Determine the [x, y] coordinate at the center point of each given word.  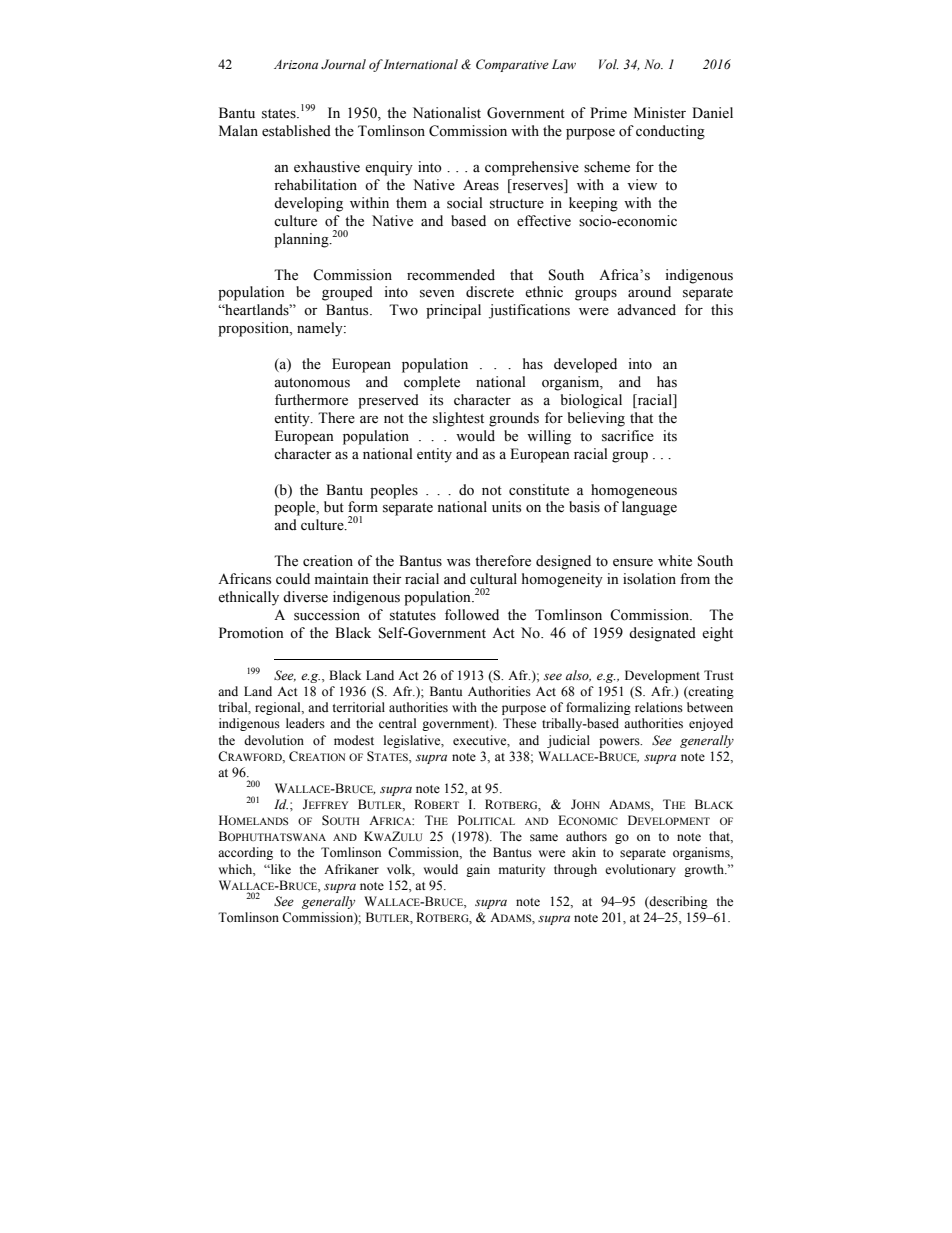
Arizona [296, 64]
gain [478, 870]
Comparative [512, 65]
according [245, 853]
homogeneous [634, 491]
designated [662, 634]
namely [321, 329]
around [649, 291]
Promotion [251, 633]
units [506, 507]
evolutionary [640, 870]
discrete [490, 292]
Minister [660, 113]
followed [472, 615]
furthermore [311, 400]
